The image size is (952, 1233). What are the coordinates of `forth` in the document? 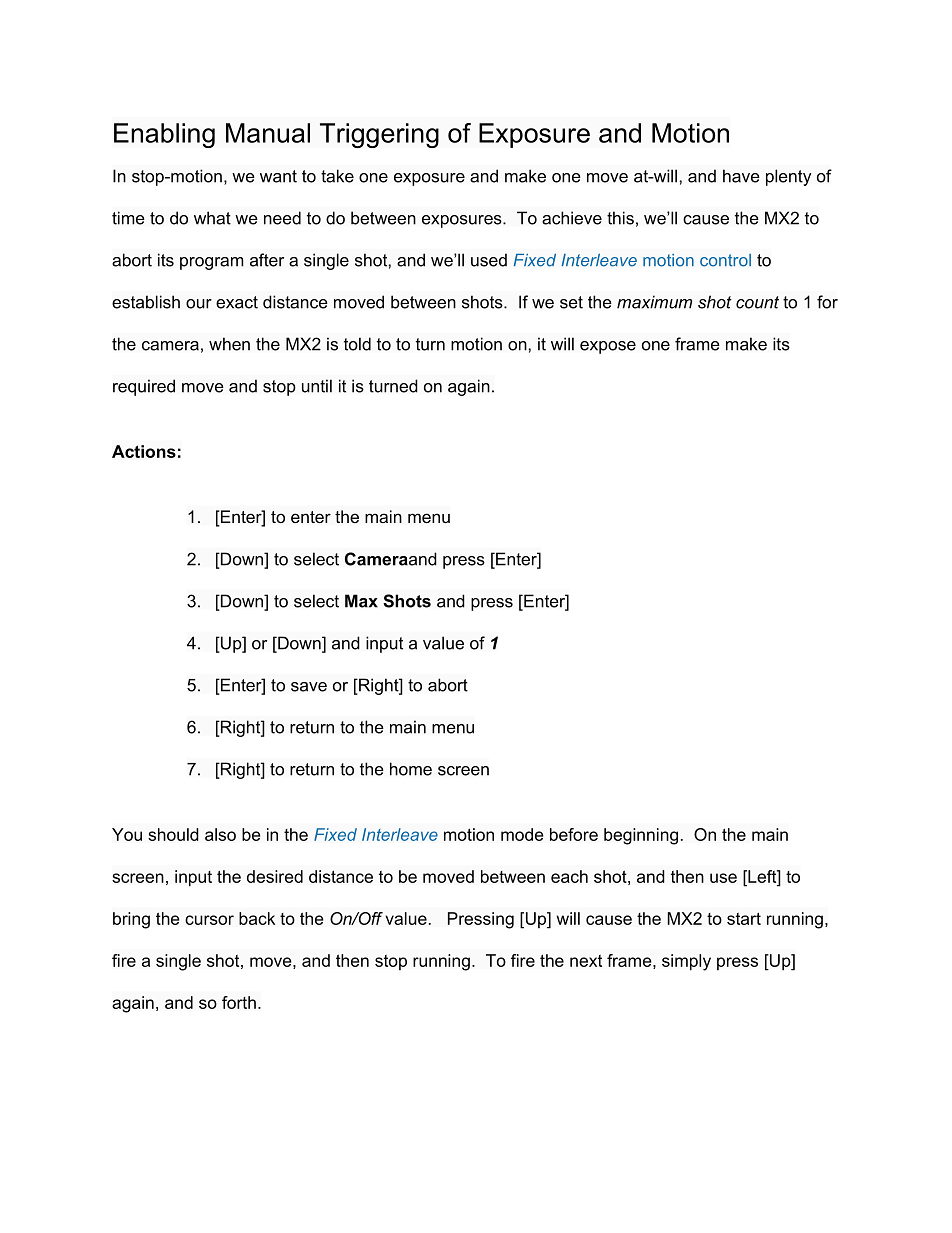 It's located at (239, 1002).
